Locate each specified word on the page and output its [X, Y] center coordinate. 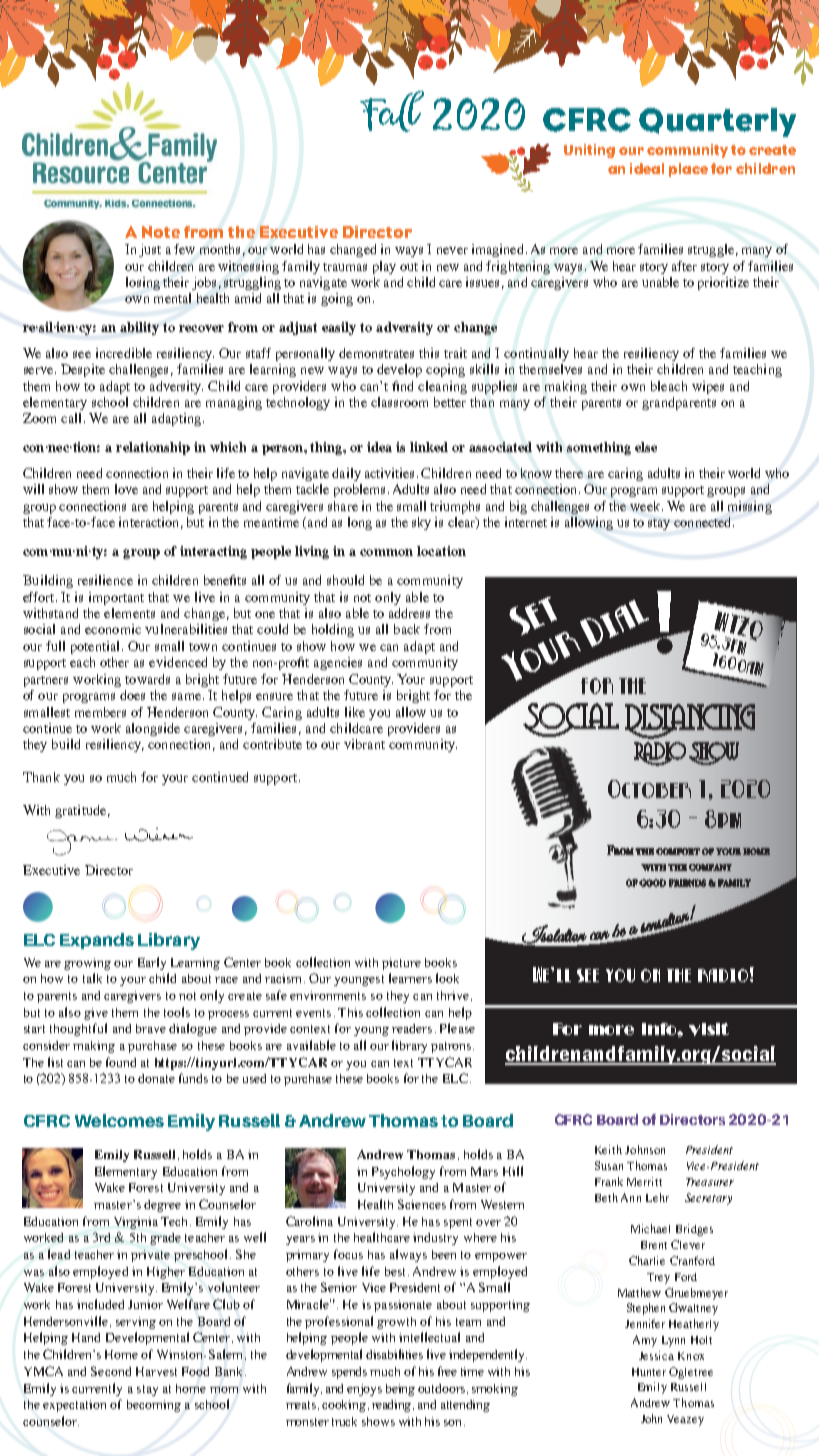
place [688, 170]
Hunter [649, 1372]
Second [111, 1371]
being [400, 1390]
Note [161, 232]
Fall [392, 111]
